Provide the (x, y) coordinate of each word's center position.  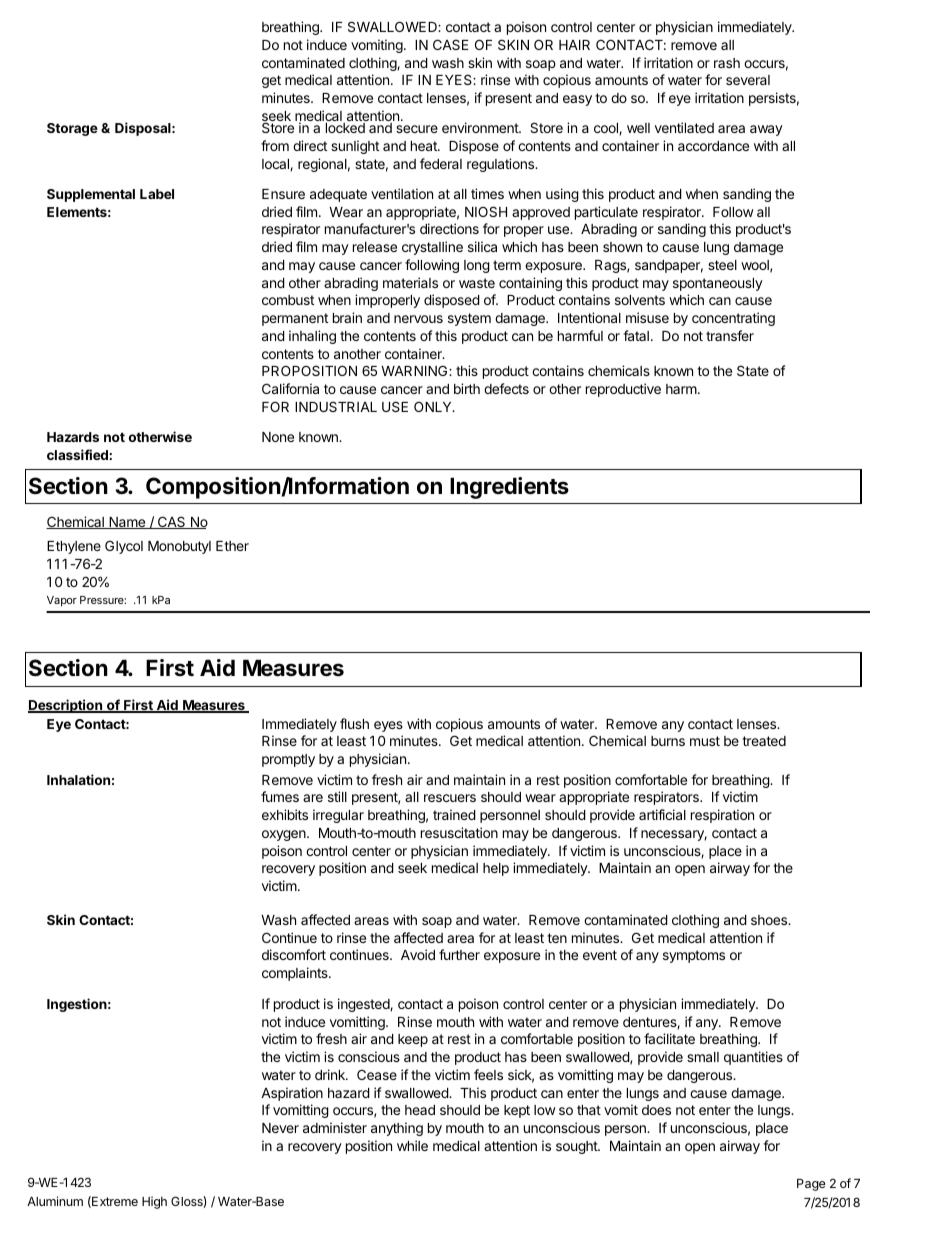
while (412, 1145)
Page (811, 1185)
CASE (451, 44)
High (154, 1202)
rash (727, 63)
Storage (72, 129)
